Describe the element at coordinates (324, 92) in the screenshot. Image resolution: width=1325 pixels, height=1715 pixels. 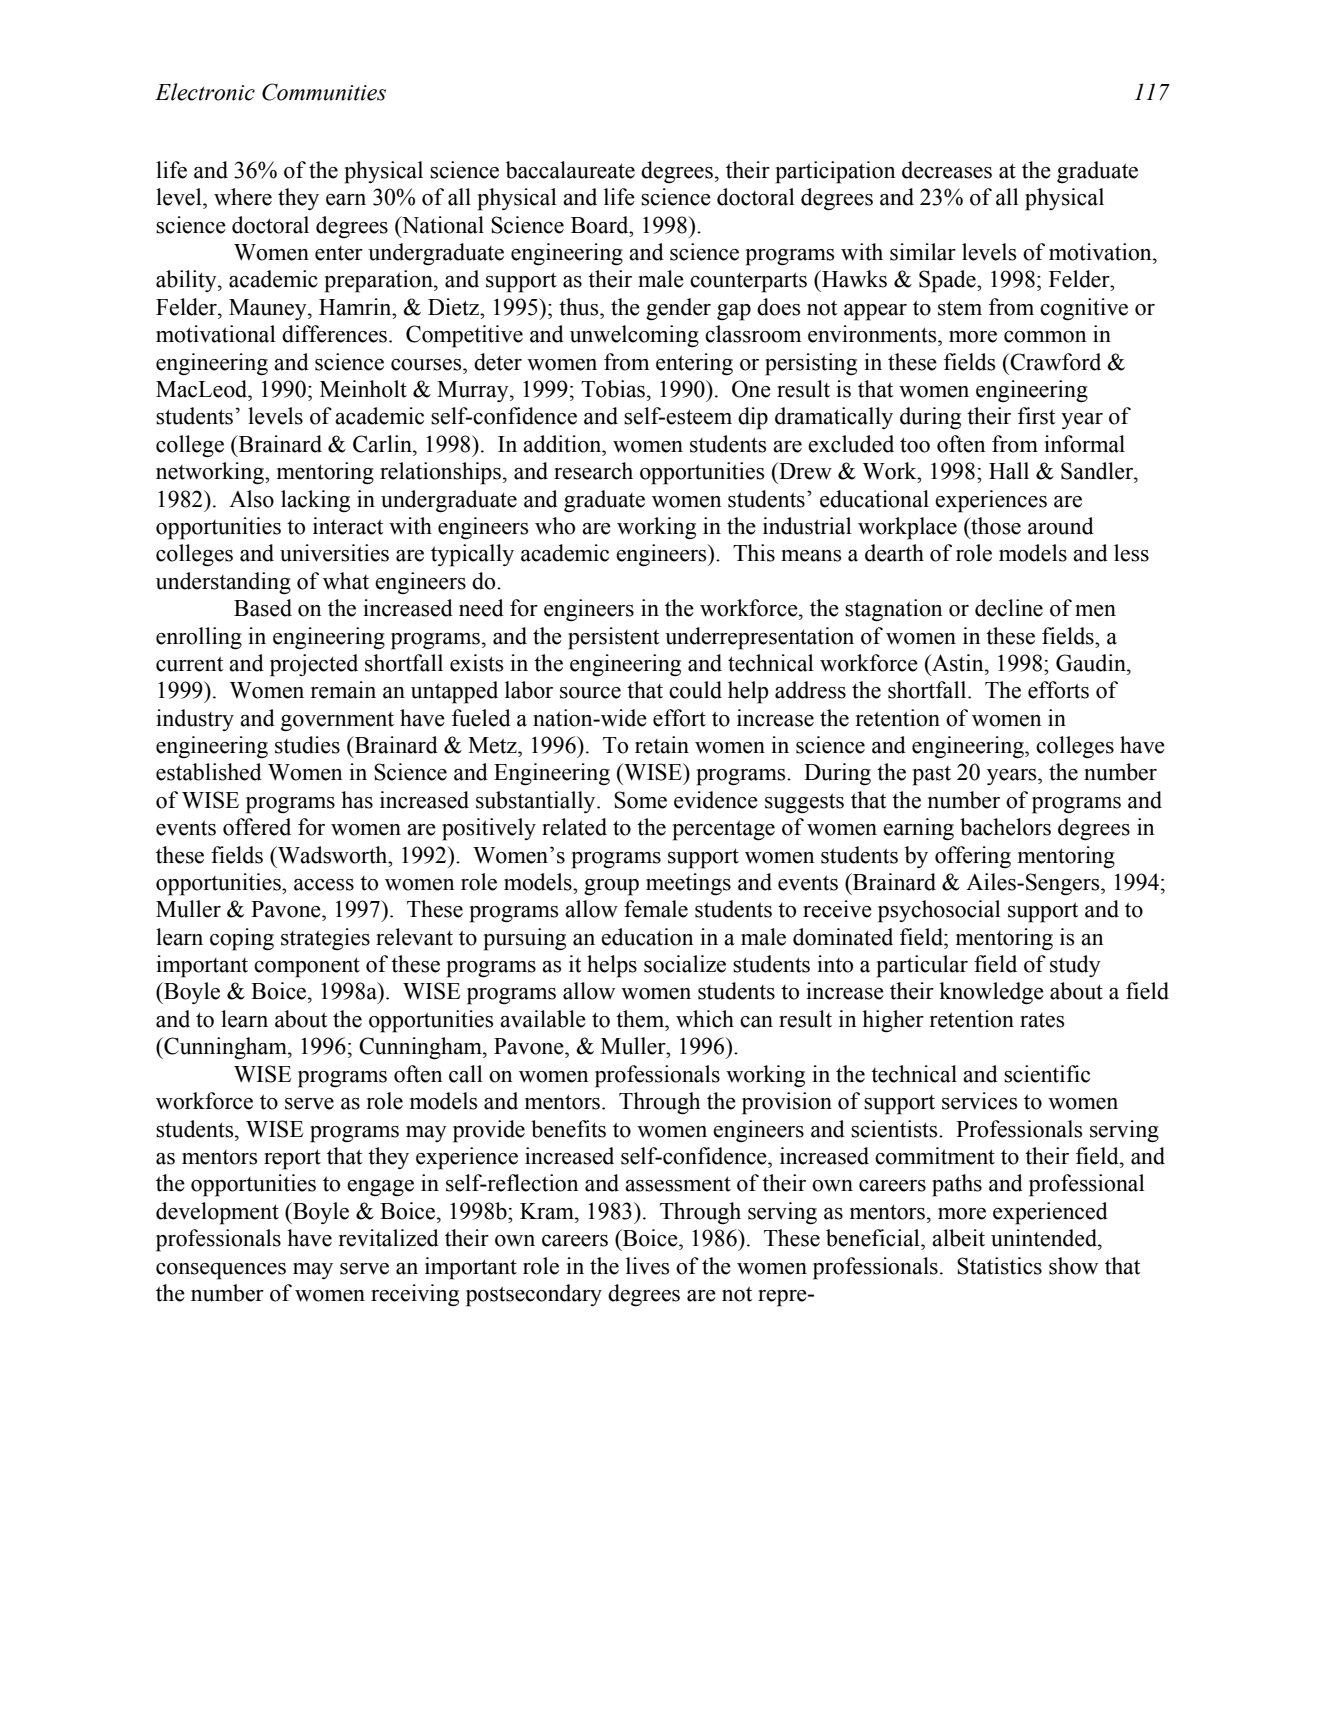
I see `Communities` at that location.
